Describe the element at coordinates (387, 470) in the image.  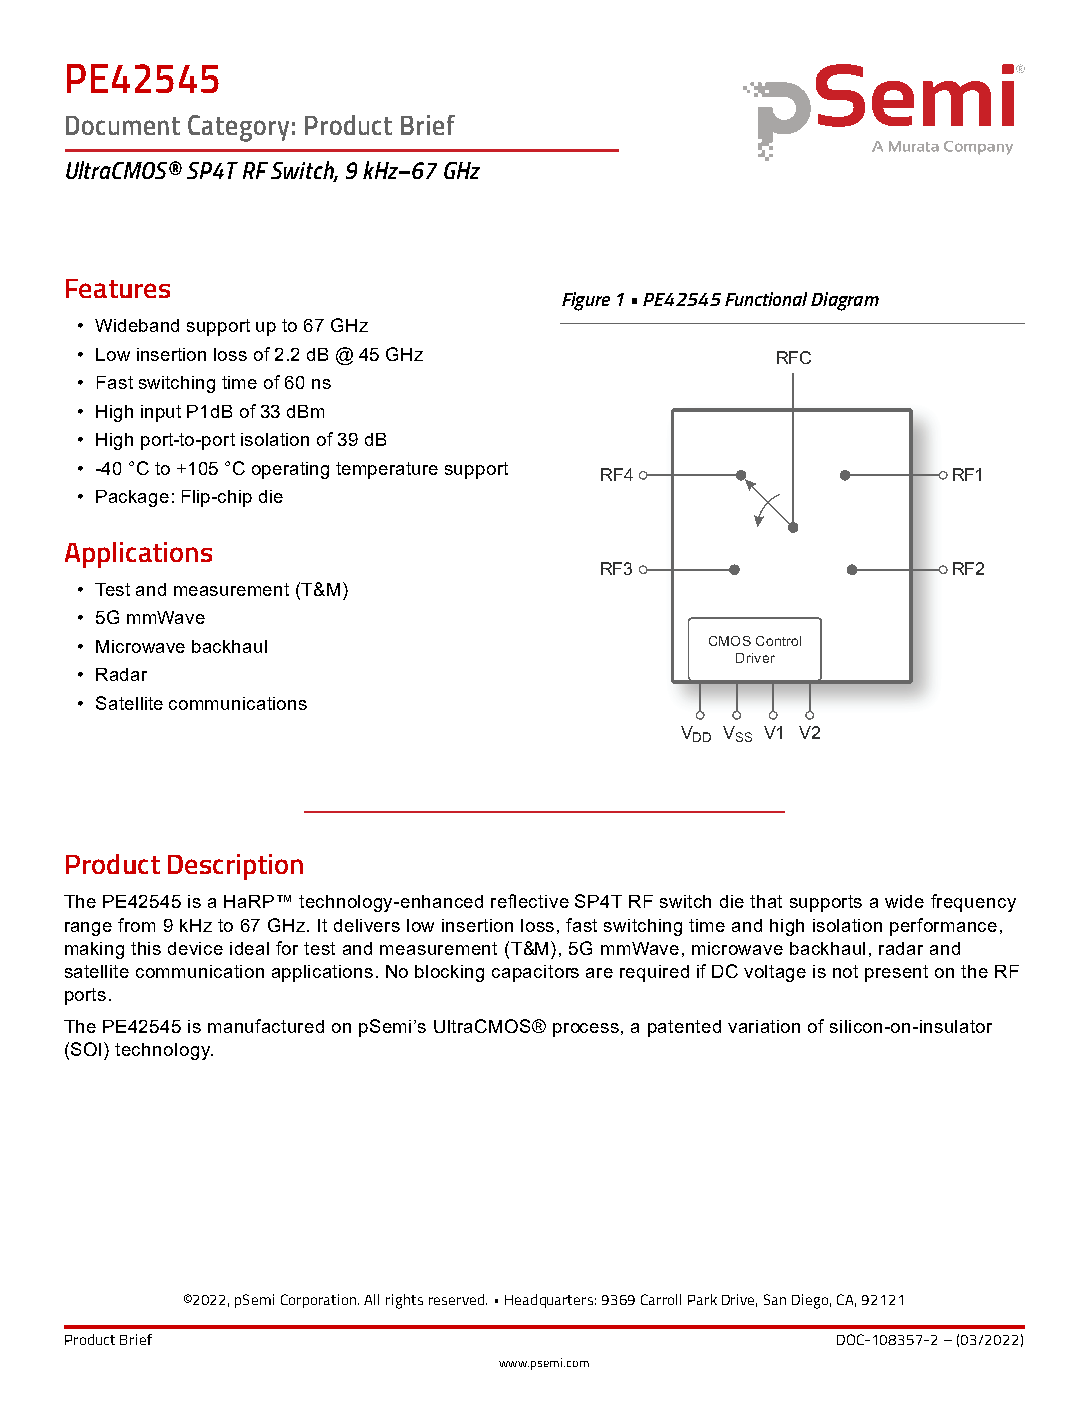
I see `temperature` at that location.
